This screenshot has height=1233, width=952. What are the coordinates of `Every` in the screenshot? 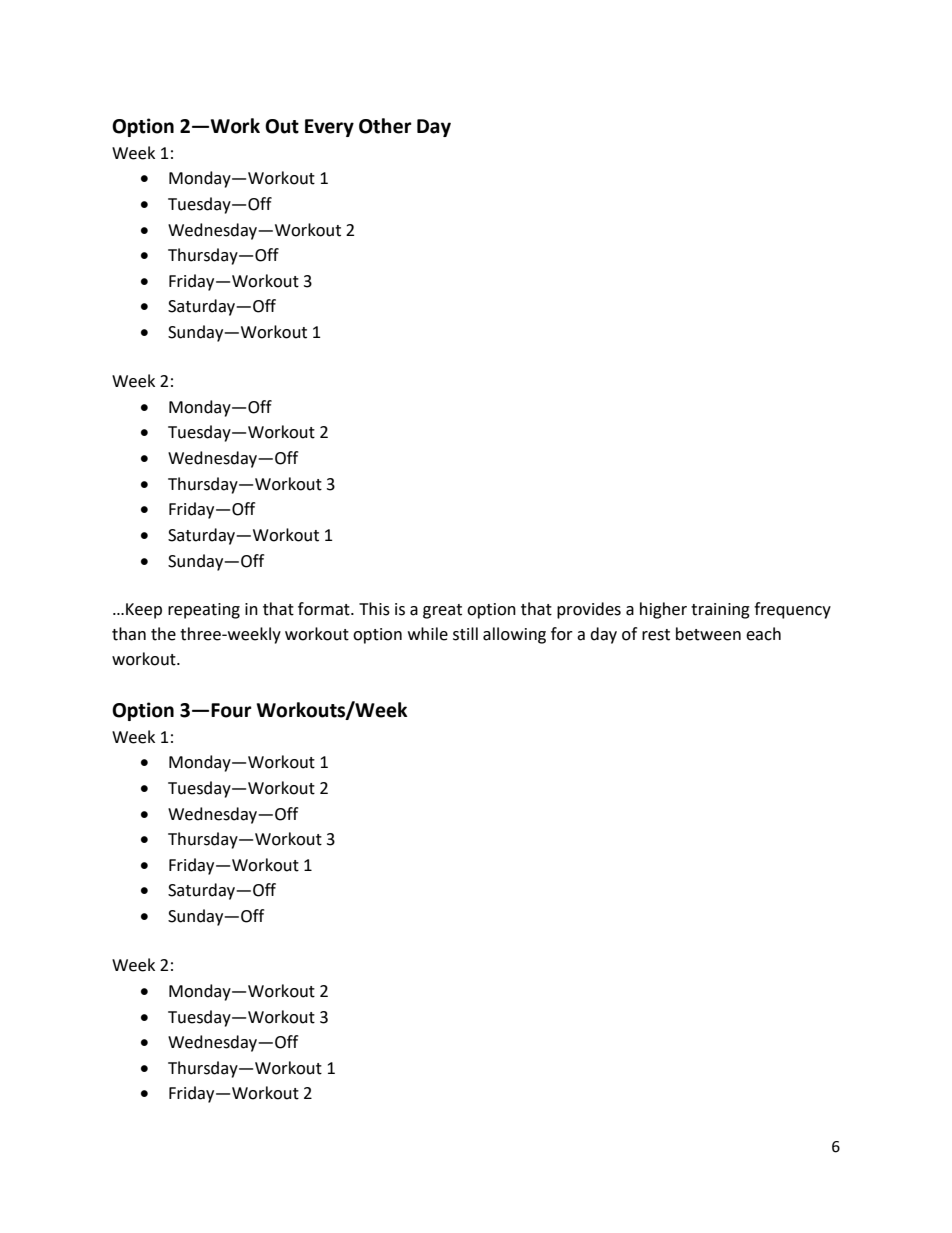 It's located at (329, 128).
